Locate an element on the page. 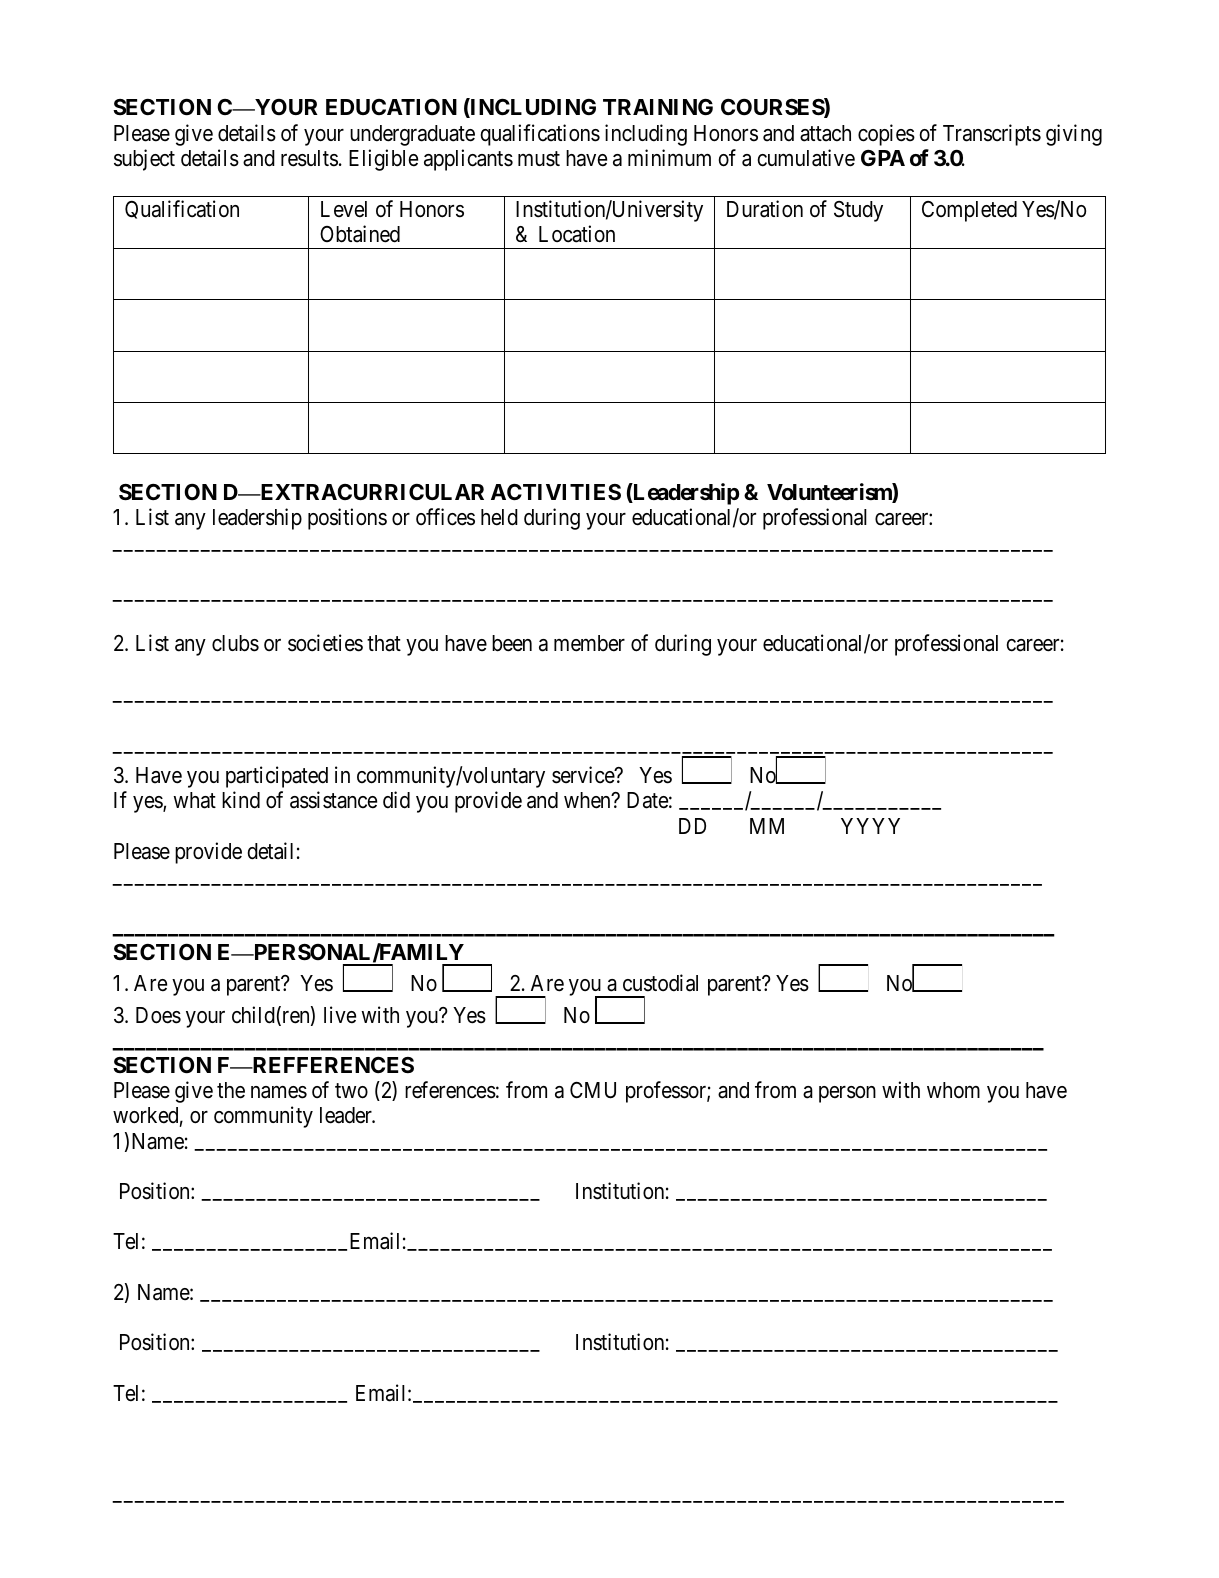 The height and width of the image is (1578, 1219). the is located at coordinates (231, 1090).
